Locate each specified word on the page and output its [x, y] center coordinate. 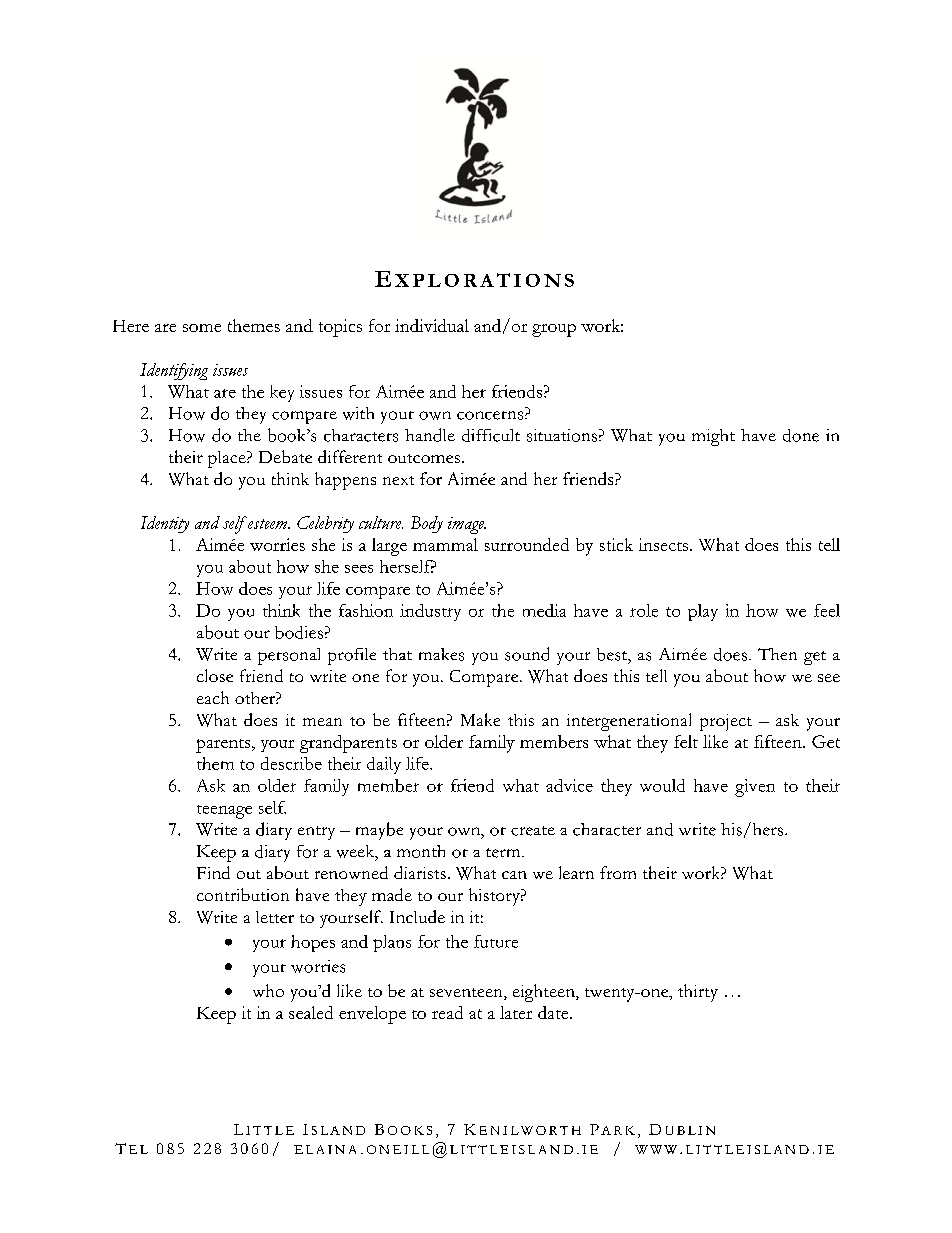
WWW [656, 1149]
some [202, 328]
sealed [311, 1012]
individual [432, 325]
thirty [698, 993]
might [713, 437]
